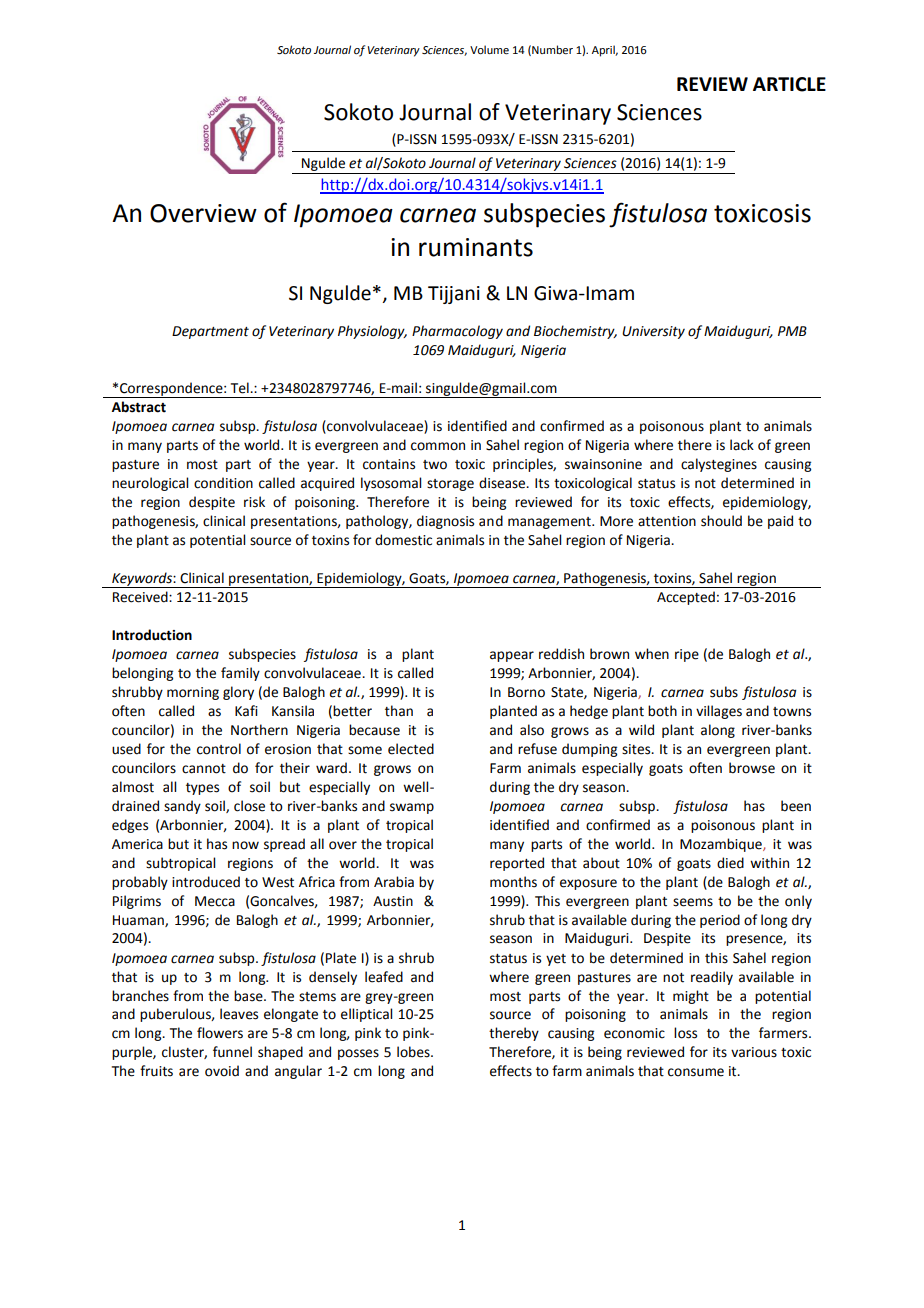  Describe the element at coordinates (476, 247) in the document. I see `ruminants` at that location.
